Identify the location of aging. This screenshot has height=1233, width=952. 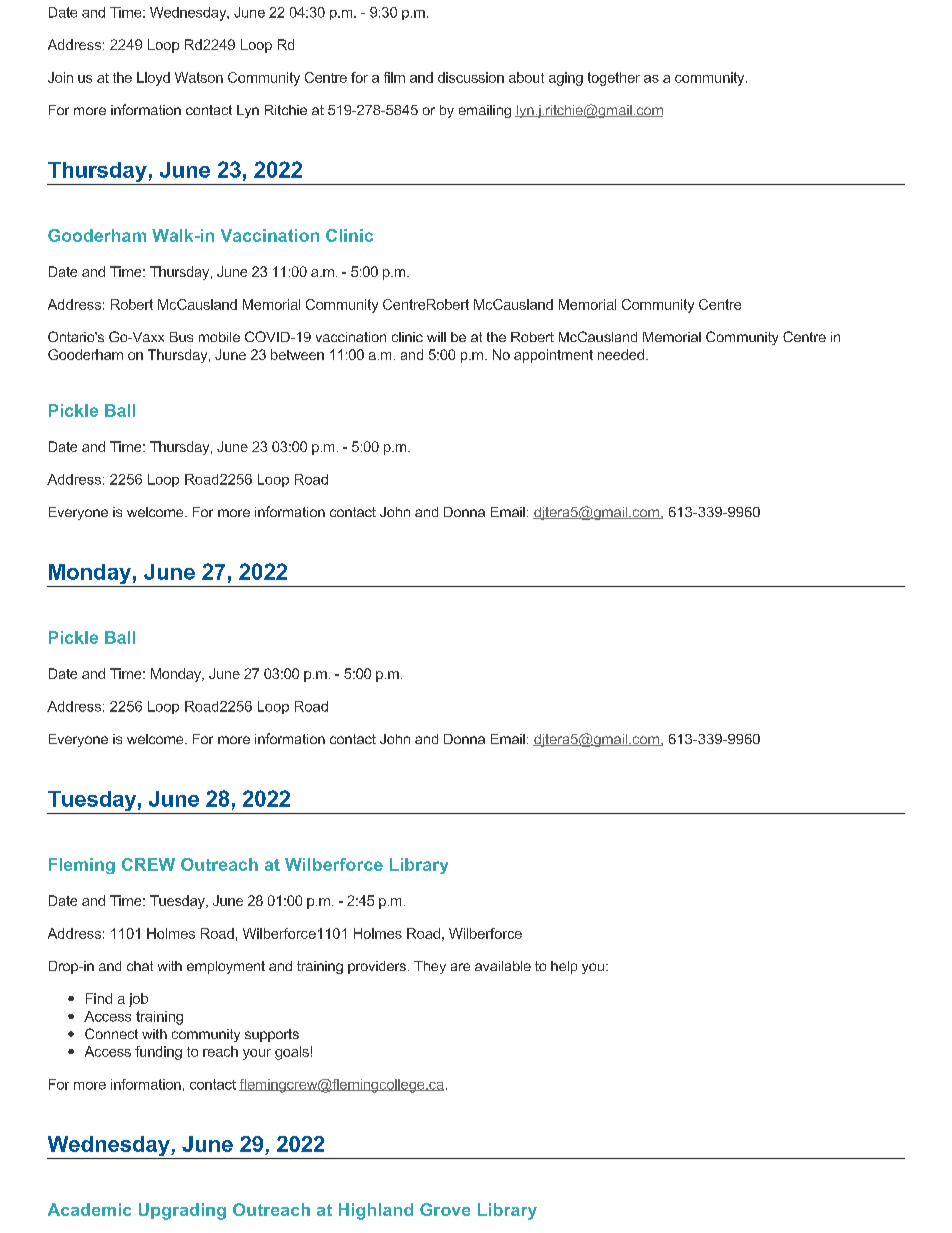
(566, 79).
